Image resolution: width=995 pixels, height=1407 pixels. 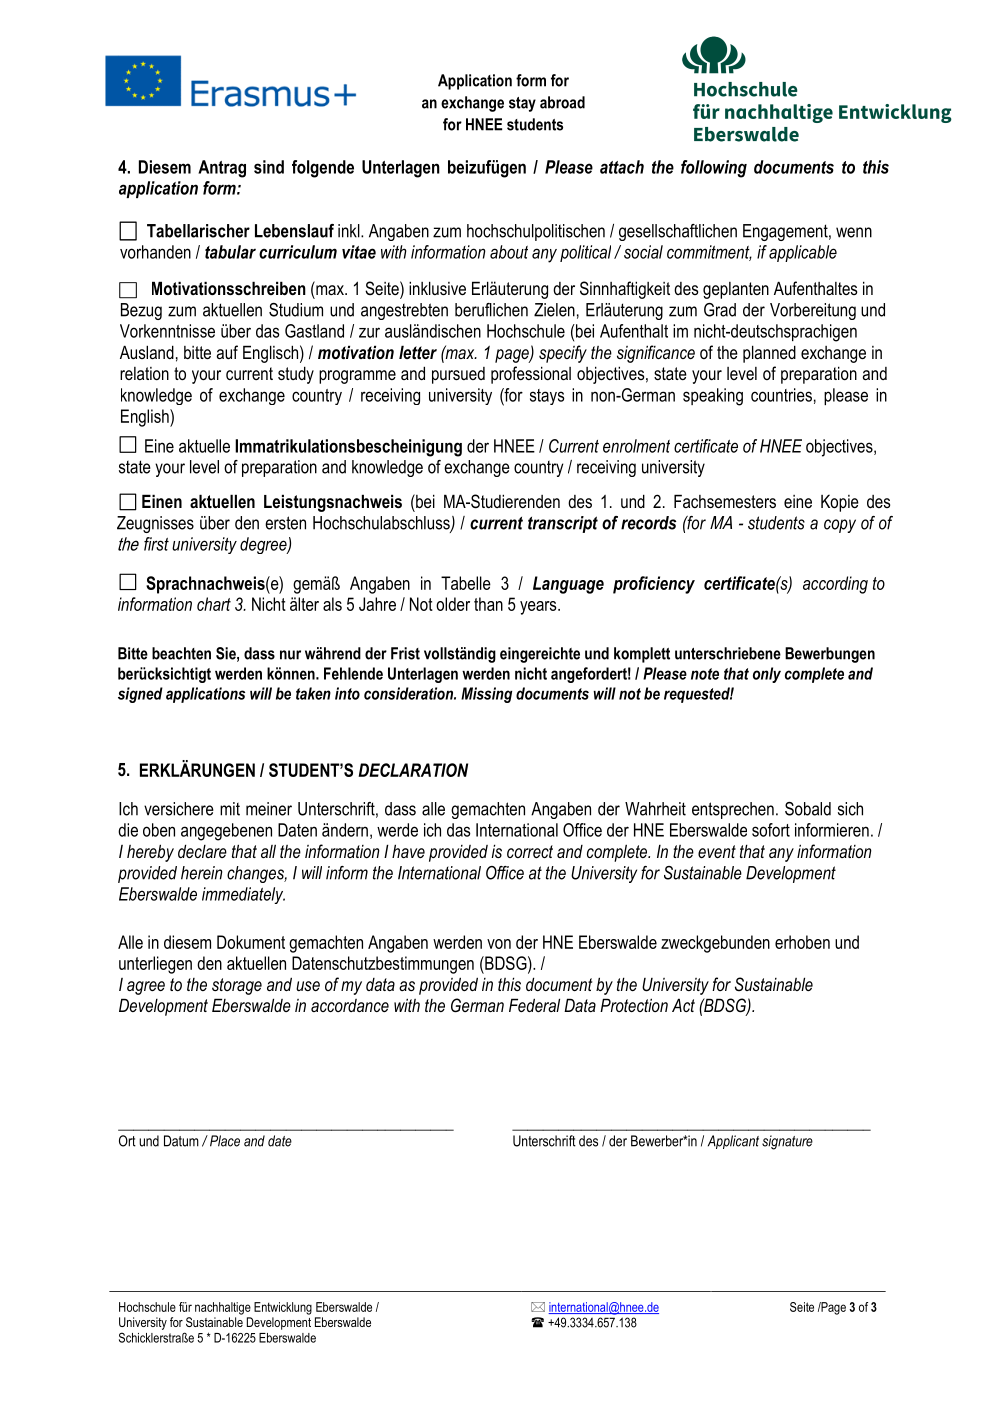 What do you see at coordinates (488, 604) in the screenshot?
I see `than` at bounding box center [488, 604].
